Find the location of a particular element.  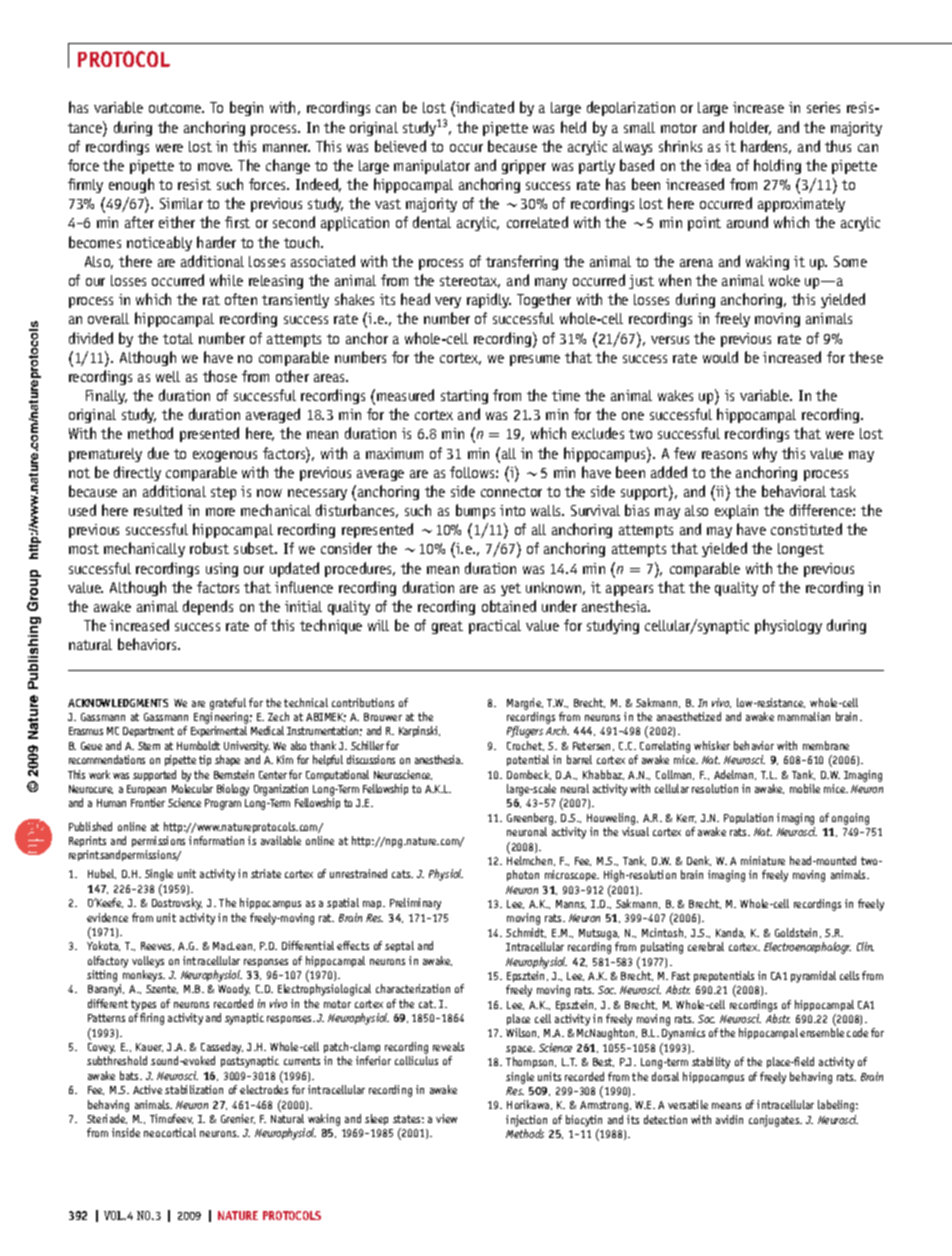

stabilization is located at coordinates (194, 1089).
